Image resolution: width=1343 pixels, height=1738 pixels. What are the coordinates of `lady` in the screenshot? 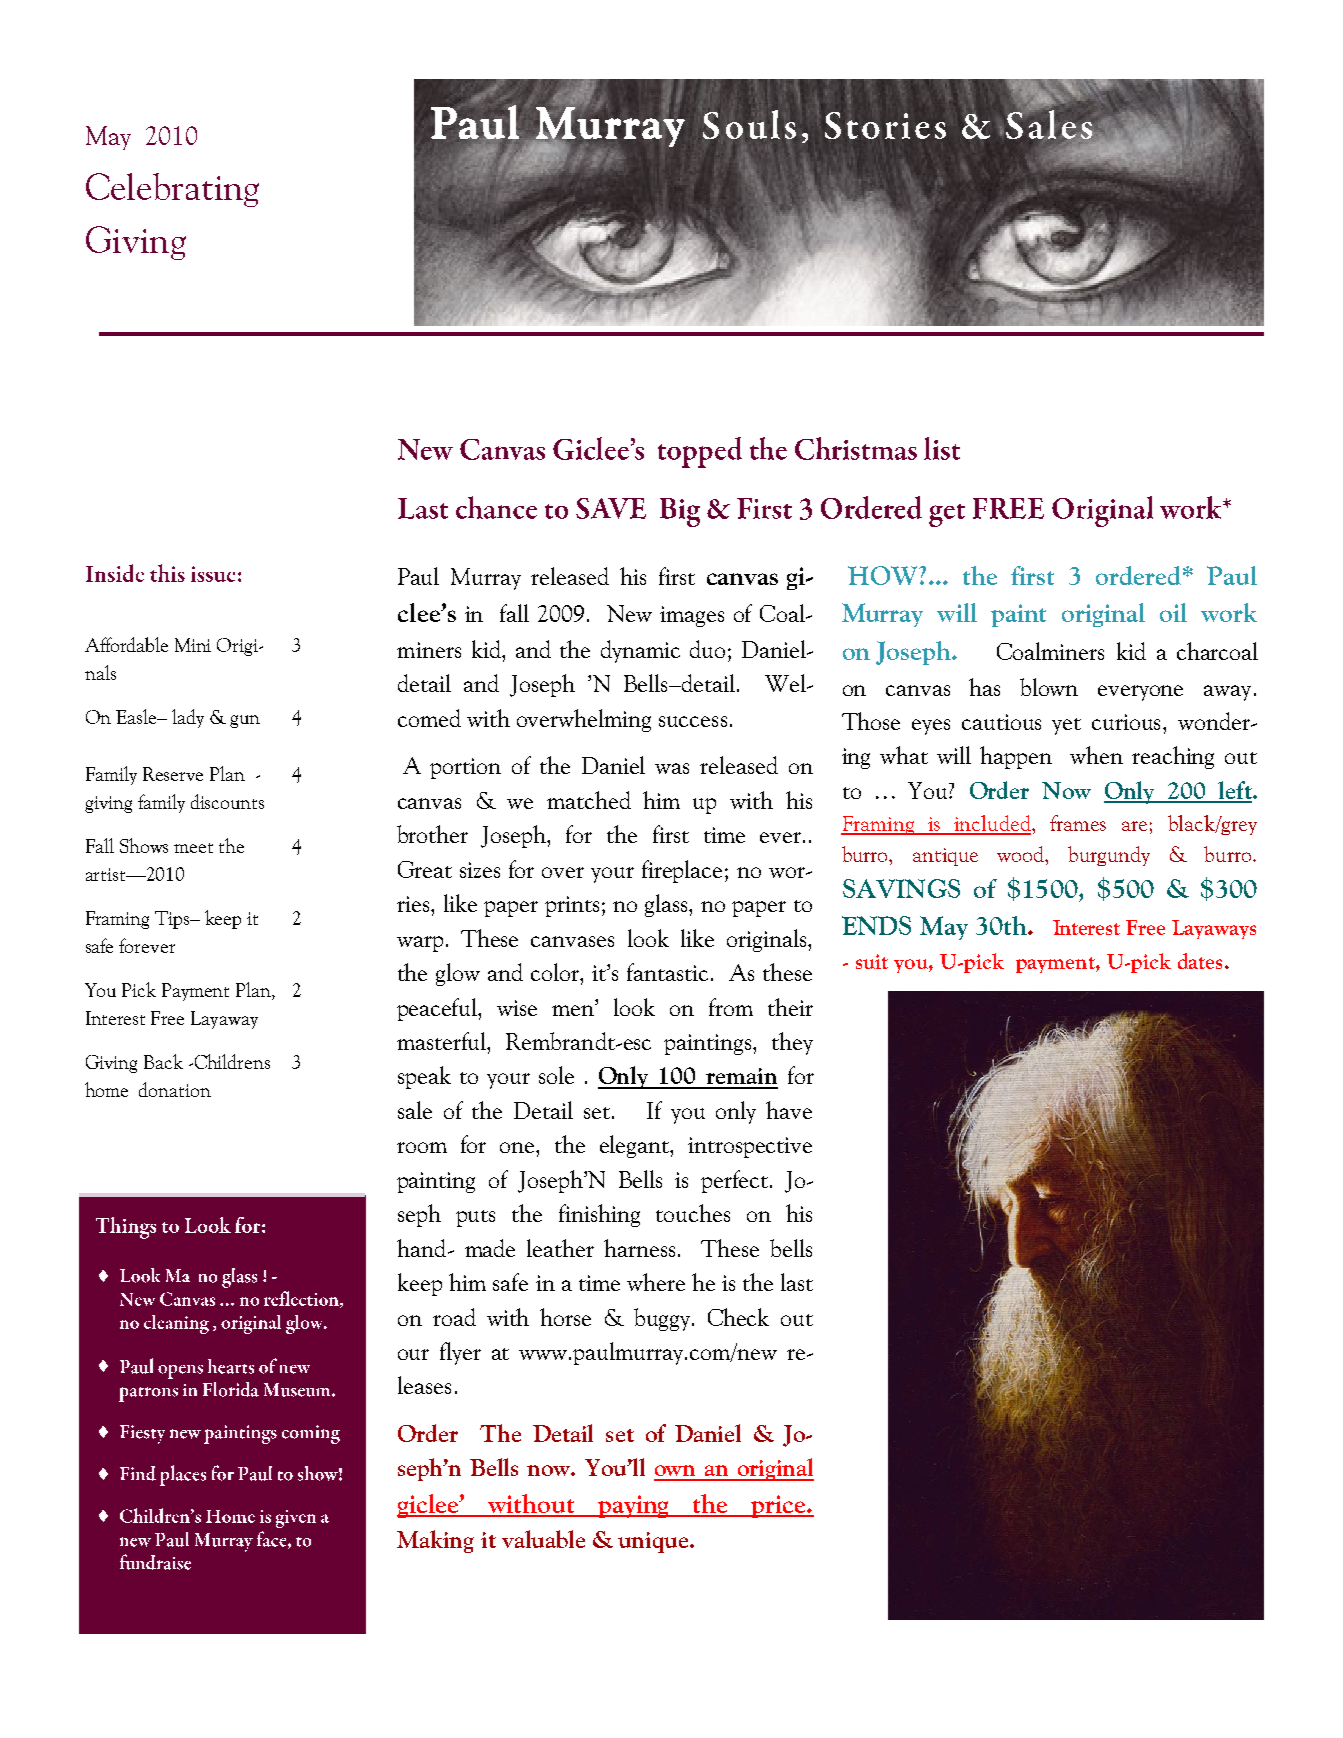 It's located at (188, 718).
